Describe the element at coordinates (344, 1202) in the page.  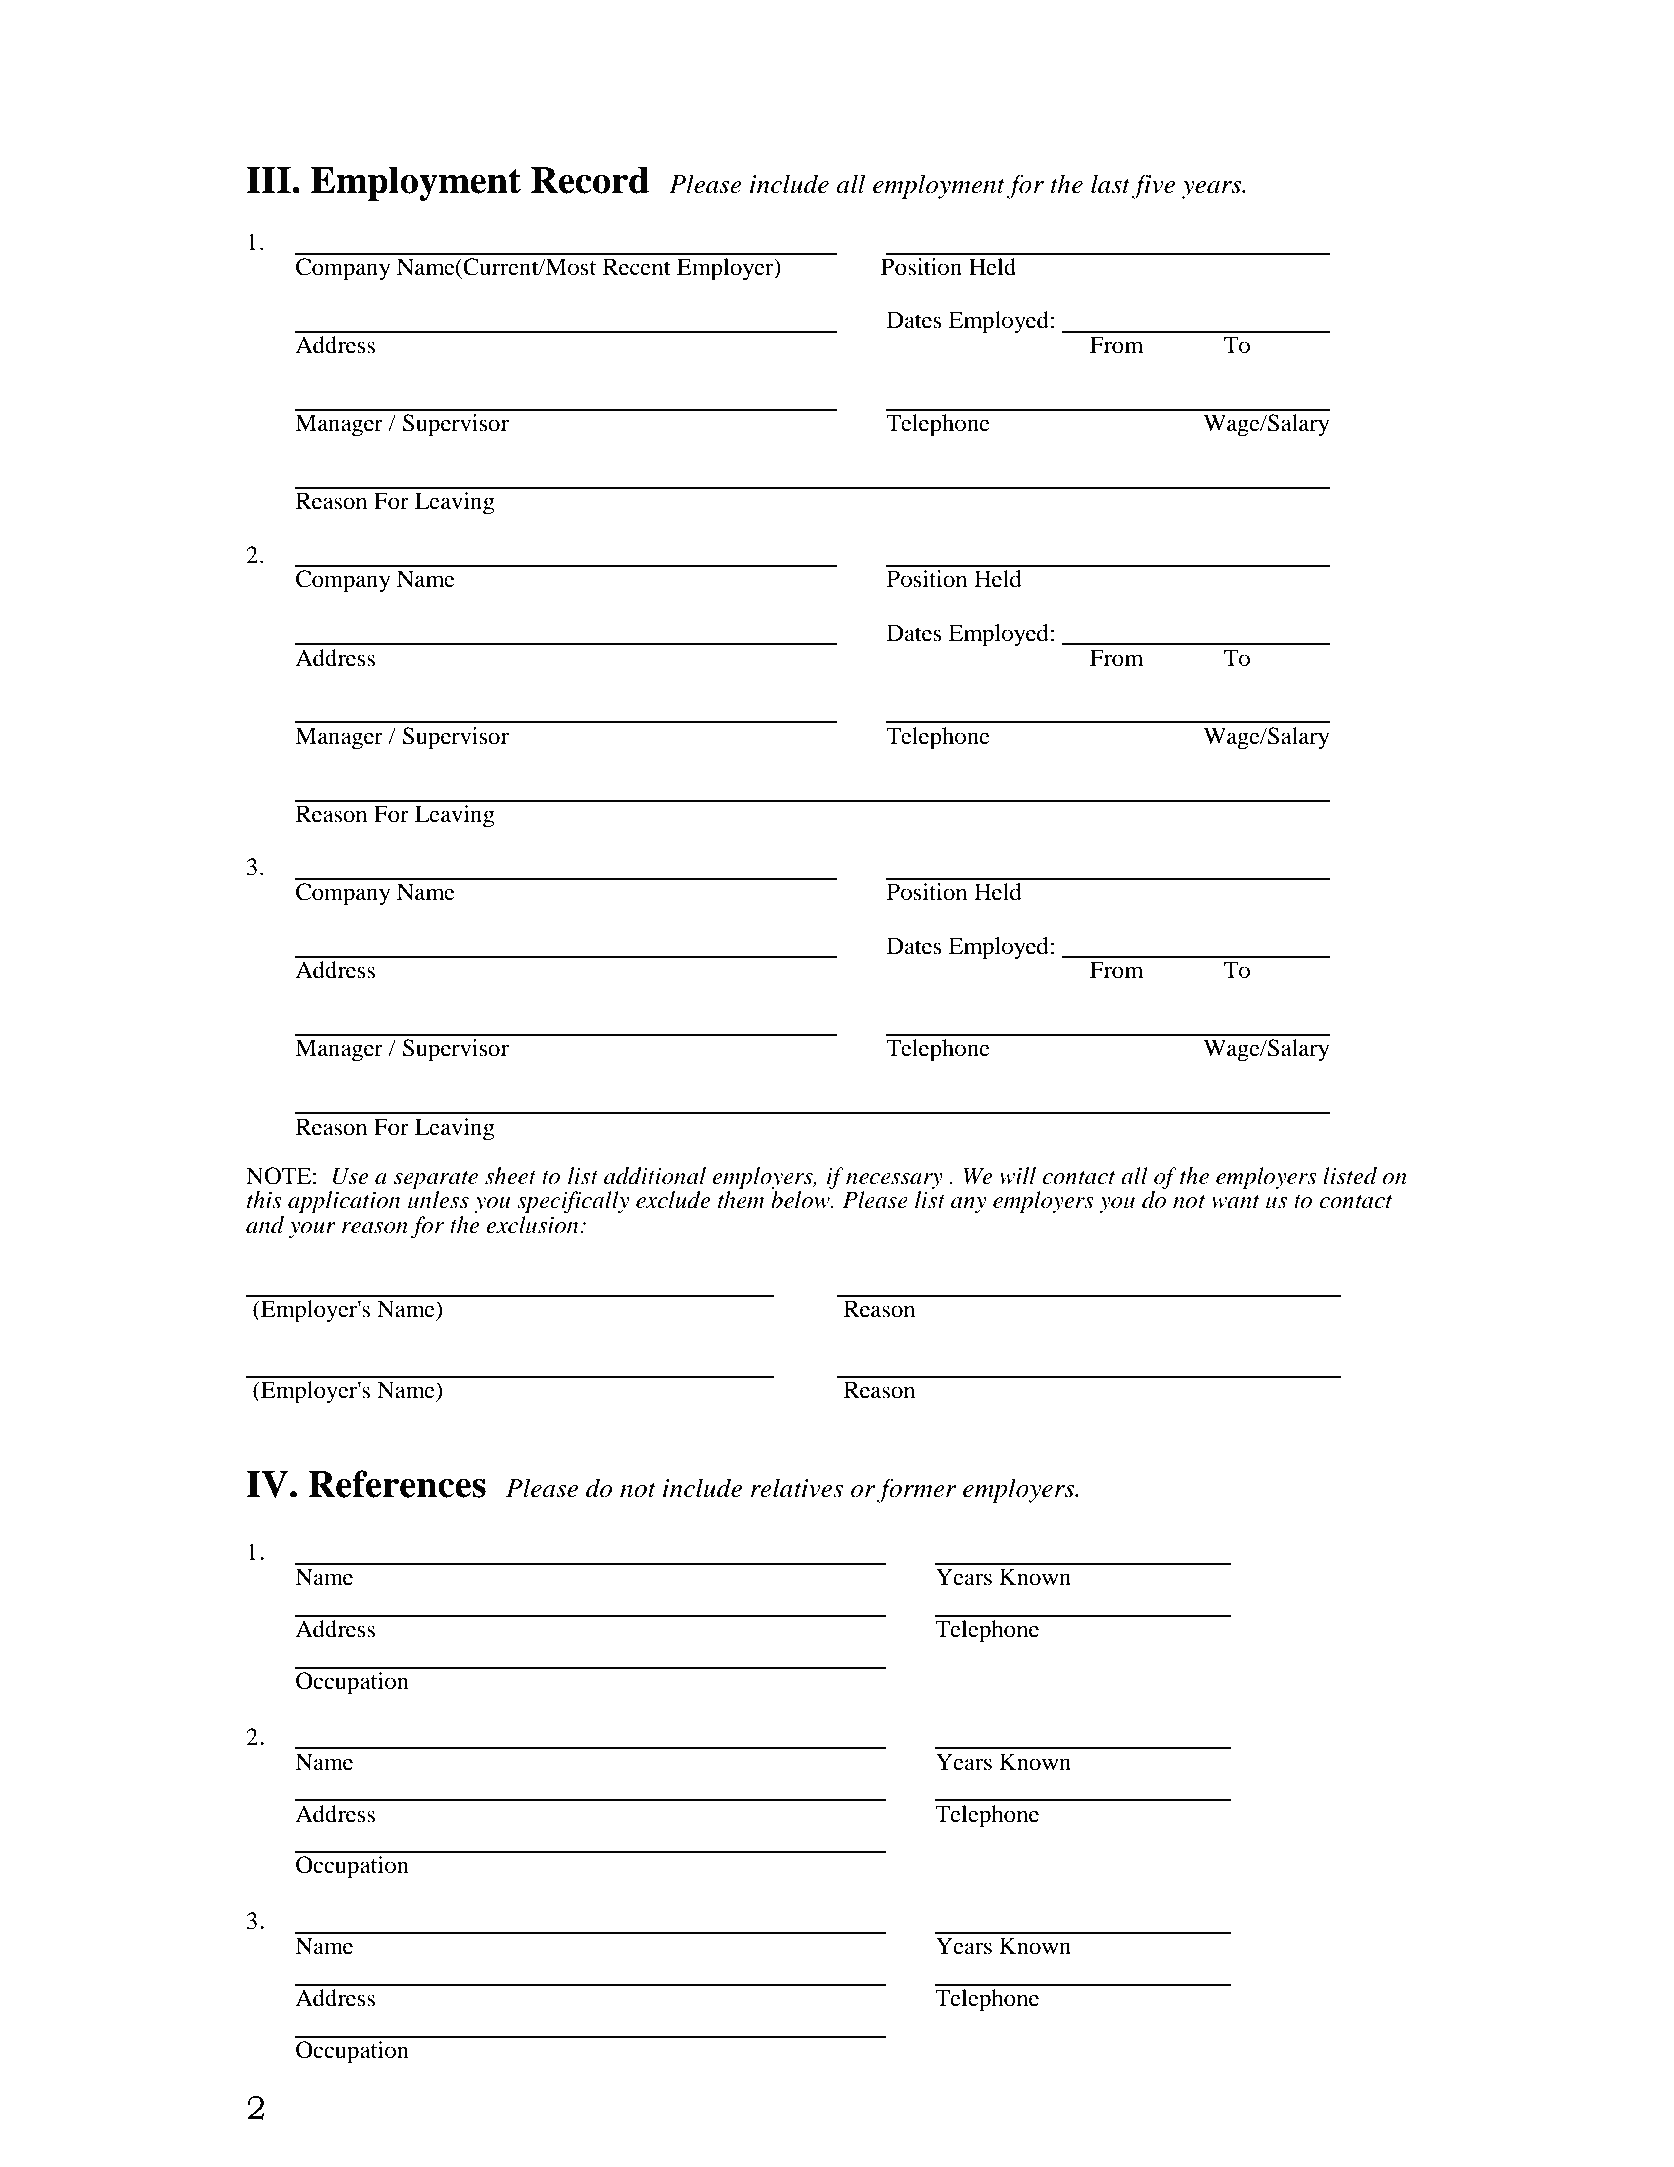
I see `application` at that location.
